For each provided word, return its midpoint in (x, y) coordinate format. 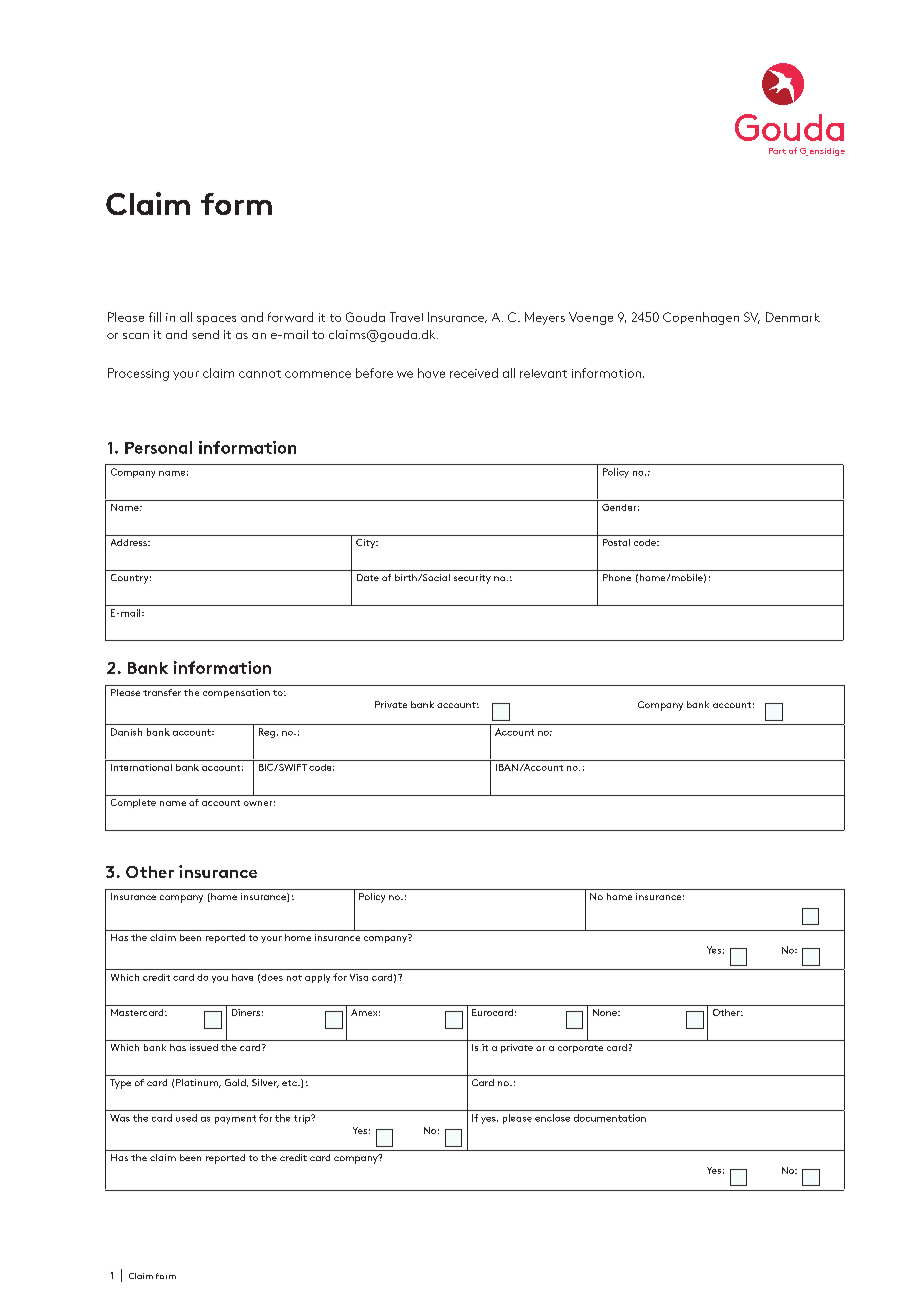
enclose (552, 1118)
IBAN (507, 767)
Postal (616, 542)
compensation (236, 693)
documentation (610, 1118)
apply (317, 978)
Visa (359, 977)
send (205, 334)
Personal (158, 447)
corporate (580, 1049)
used (186, 1118)
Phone (617, 577)
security (472, 579)
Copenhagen (701, 318)
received (474, 373)
